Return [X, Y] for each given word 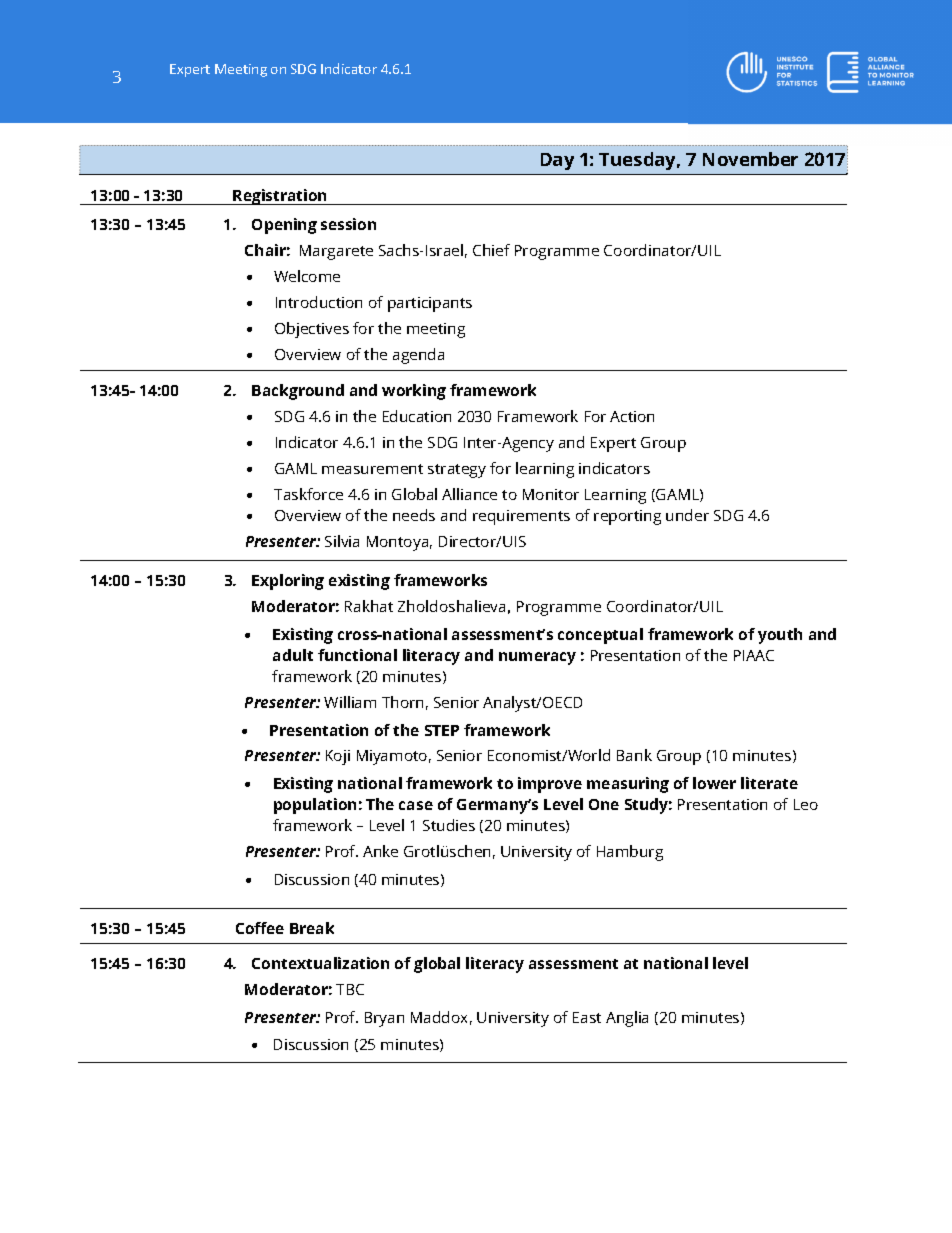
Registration [280, 197]
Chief [491, 250]
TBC [350, 989]
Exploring [288, 582]
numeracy [537, 658]
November [750, 159]
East [587, 1017]
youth [780, 636]
